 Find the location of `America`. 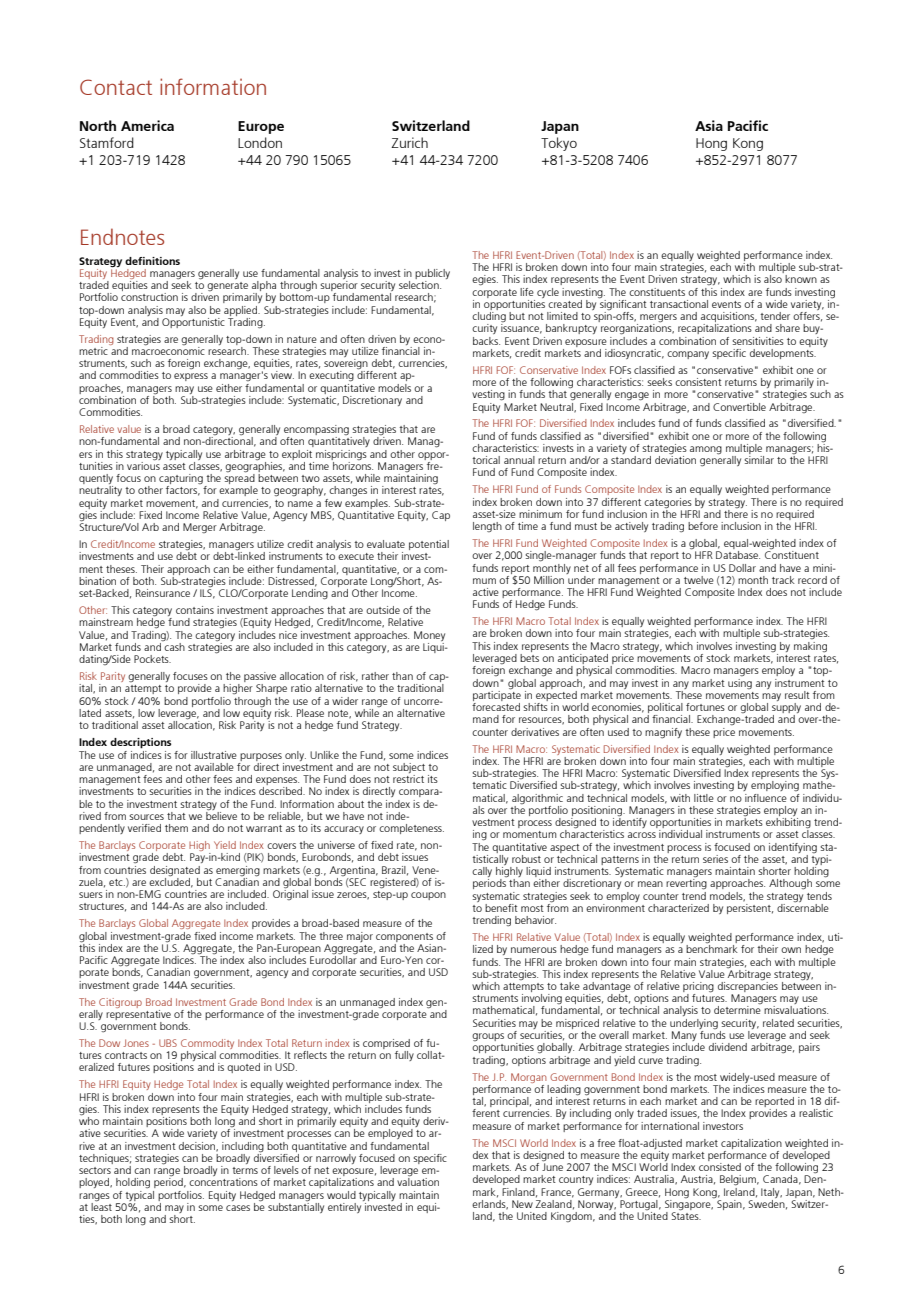

America is located at coordinates (147, 125).
